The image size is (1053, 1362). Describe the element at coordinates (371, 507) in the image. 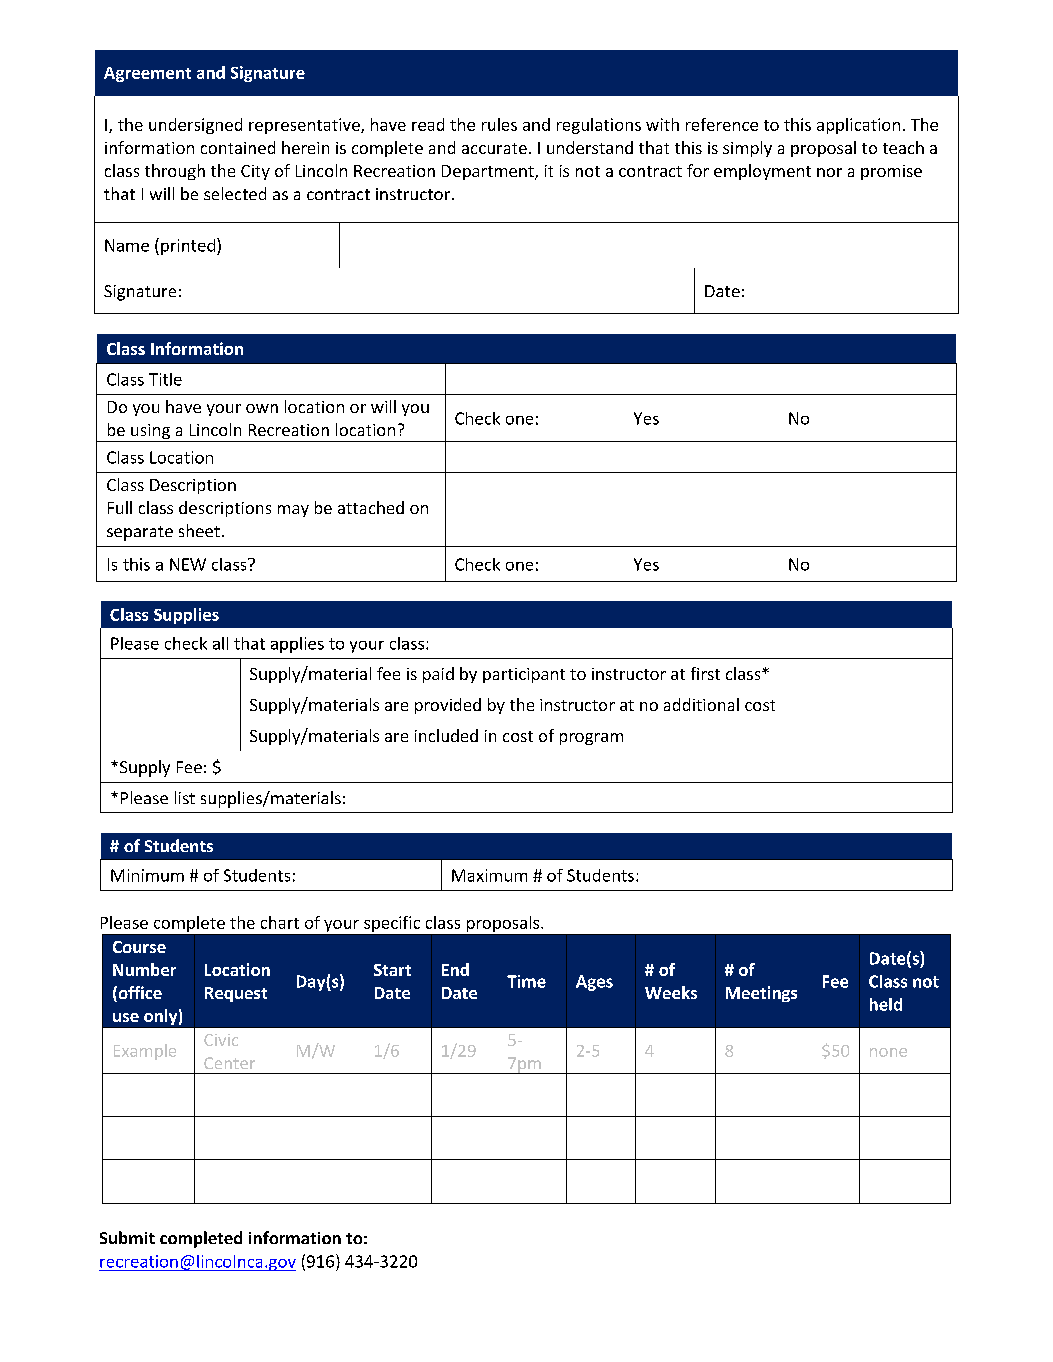

I see `attached` at that location.
